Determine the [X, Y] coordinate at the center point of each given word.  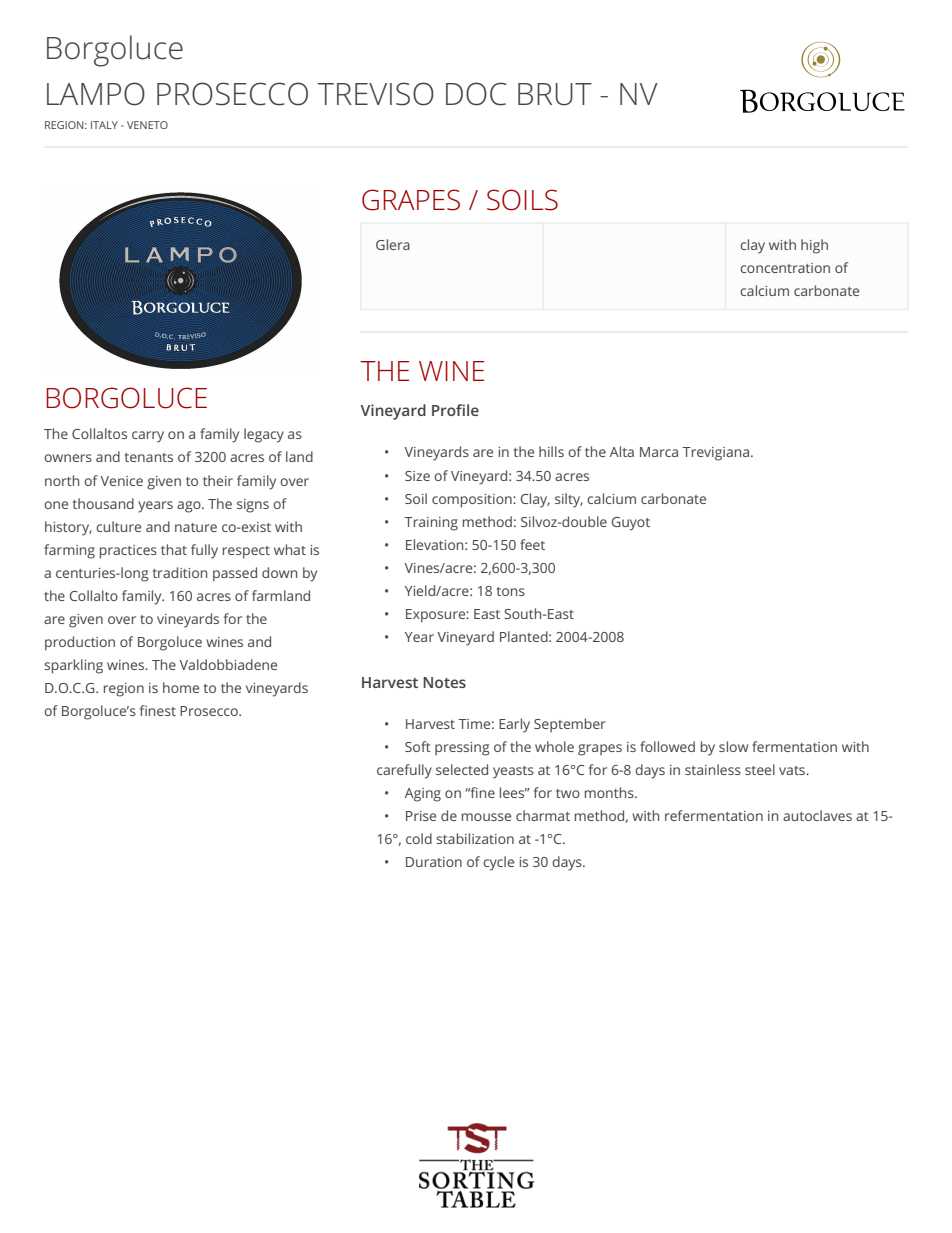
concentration [785, 268]
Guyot [631, 524]
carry [148, 437]
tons [511, 591]
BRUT [555, 94]
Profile [455, 410]
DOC [476, 94]
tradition [180, 572]
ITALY [104, 125]
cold [419, 838]
